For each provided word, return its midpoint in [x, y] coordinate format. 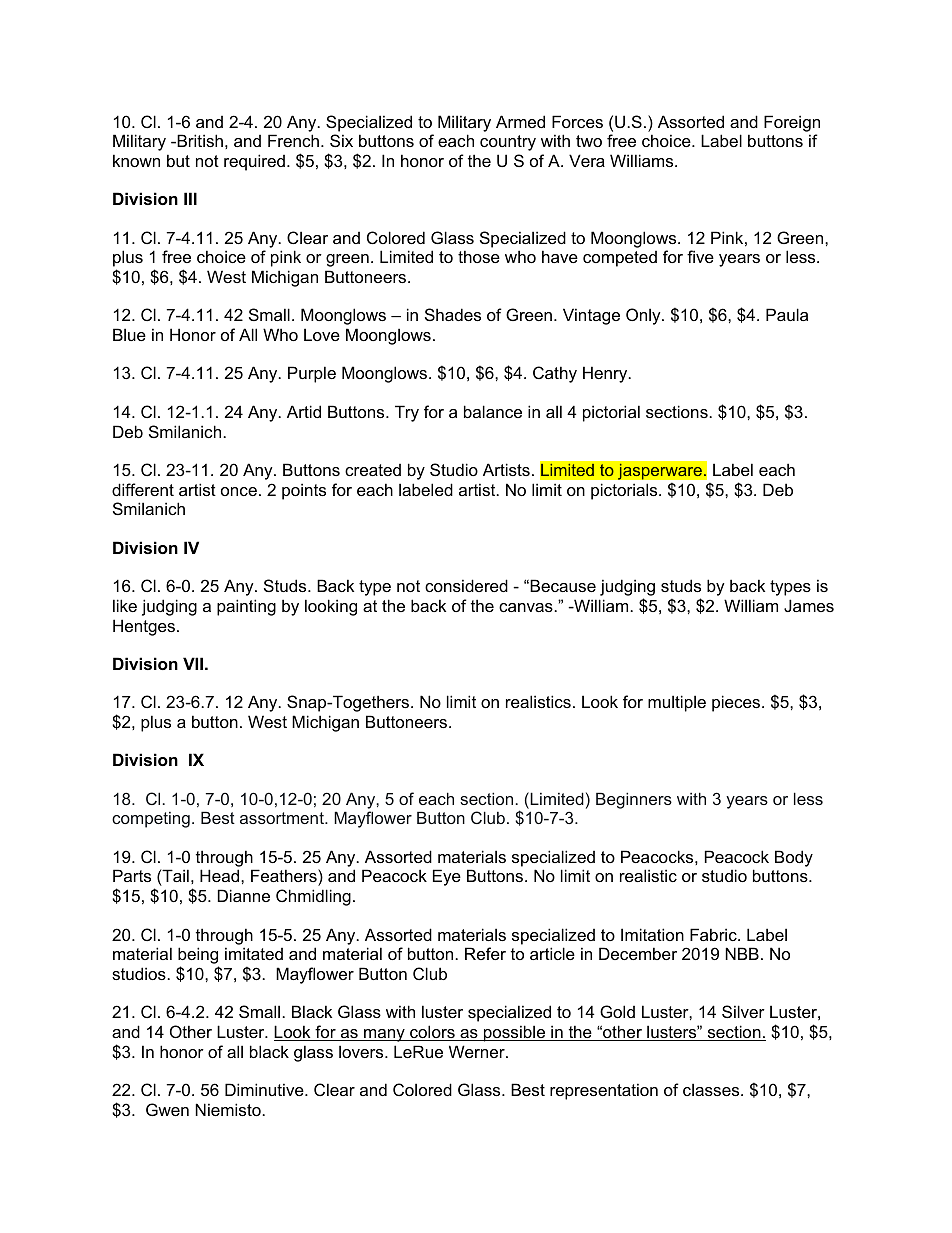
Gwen [167, 1109]
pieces [737, 703]
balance [493, 411]
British [199, 140]
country [508, 143]
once [239, 491]
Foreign [792, 123]
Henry [606, 374]
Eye [447, 877]
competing [151, 820]
